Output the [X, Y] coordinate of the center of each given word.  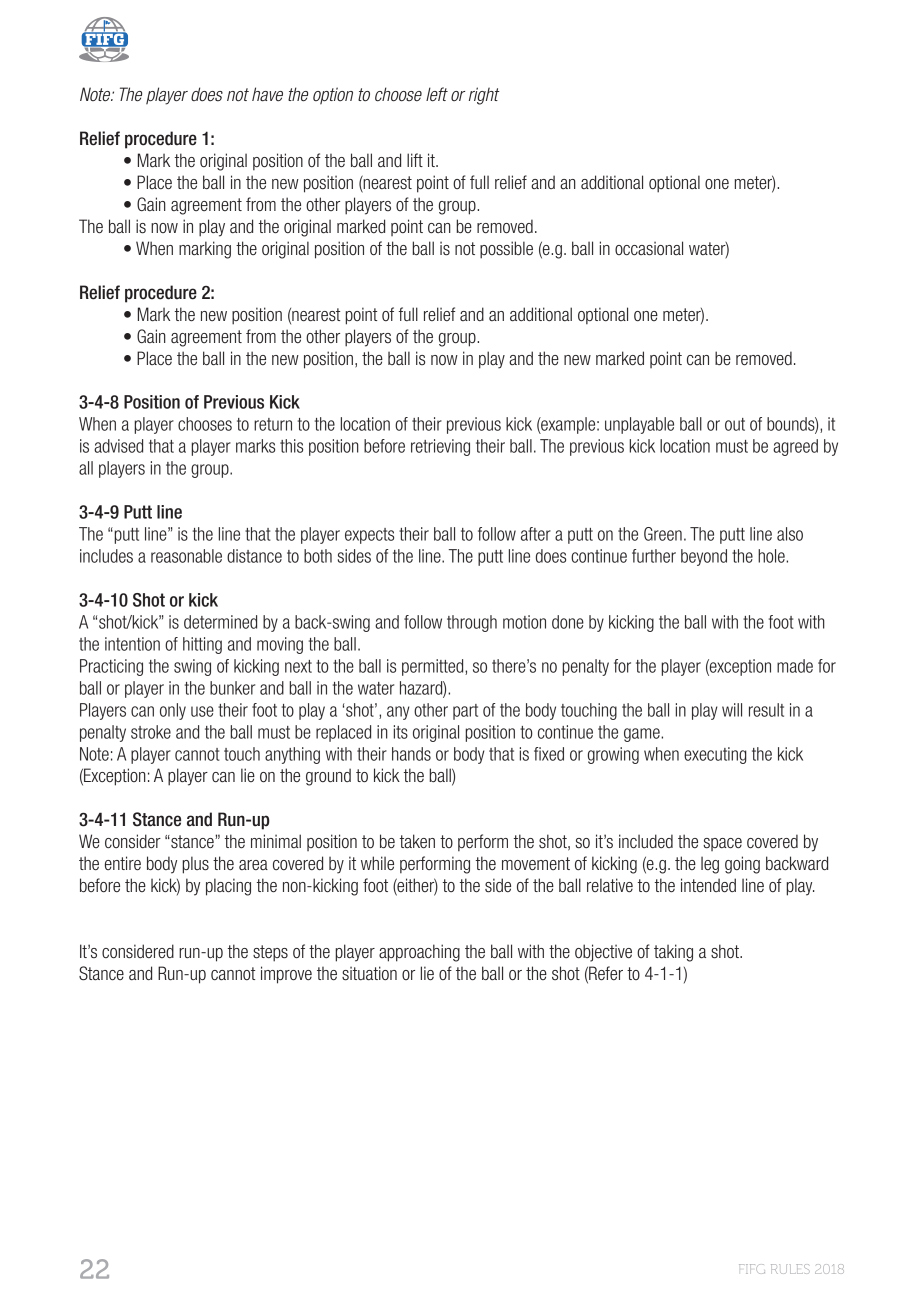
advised [118, 446]
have [267, 94]
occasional [649, 248]
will [732, 710]
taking [673, 953]
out [735, 424]
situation [369, 973]
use [202, 711]
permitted [434, 667]
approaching [419, 953]
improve [286, 975]
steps [270, 953]
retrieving [440, 447]
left [437, 94]
